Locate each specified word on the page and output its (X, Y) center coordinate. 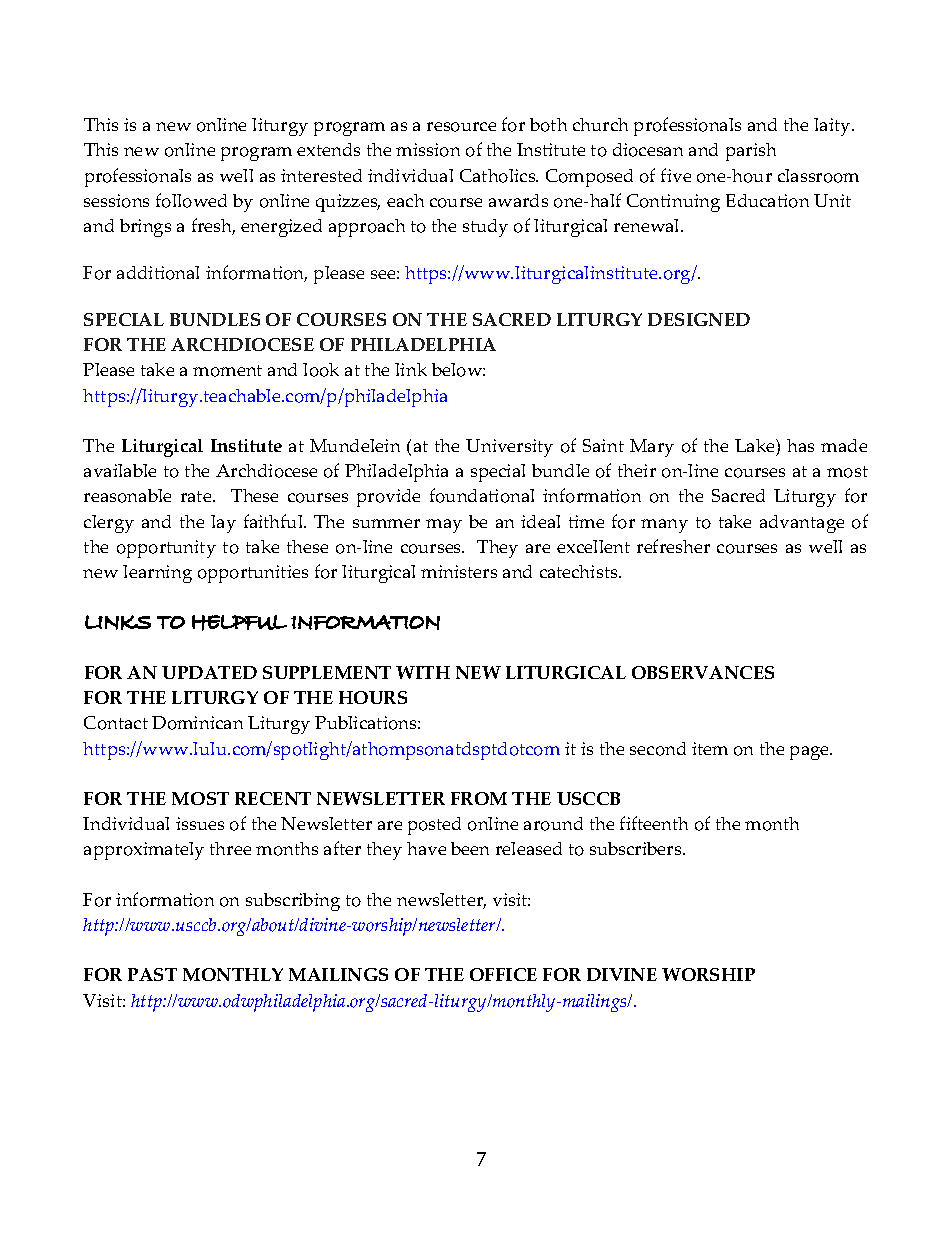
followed (191, 200)
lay (223, 524)
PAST (152, 974)
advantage (802, 524)
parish (751, 152)
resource (461, 127)
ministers (459, 571)
